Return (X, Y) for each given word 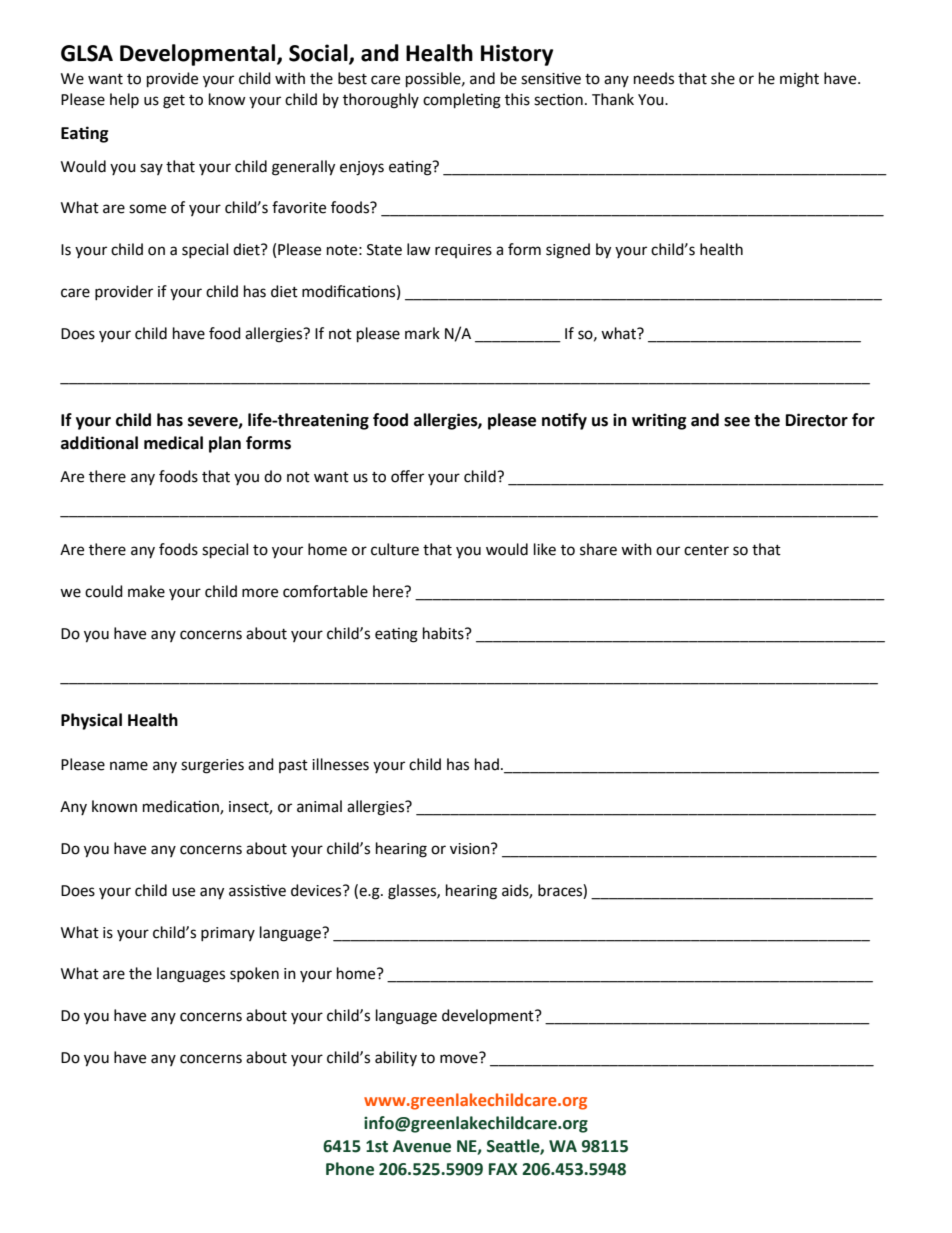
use (183, 892)
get (174, 102)
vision (471, 849)
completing (462, 101)
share (598, 549)
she (723, 78)
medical (173, 443)
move (460, 1058)
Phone (350, 1169)
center (706, 550)
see (737, 422)
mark (422, 333)
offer (407, 476)
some (147, 209)
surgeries (212, 766)
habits (444, 633)
